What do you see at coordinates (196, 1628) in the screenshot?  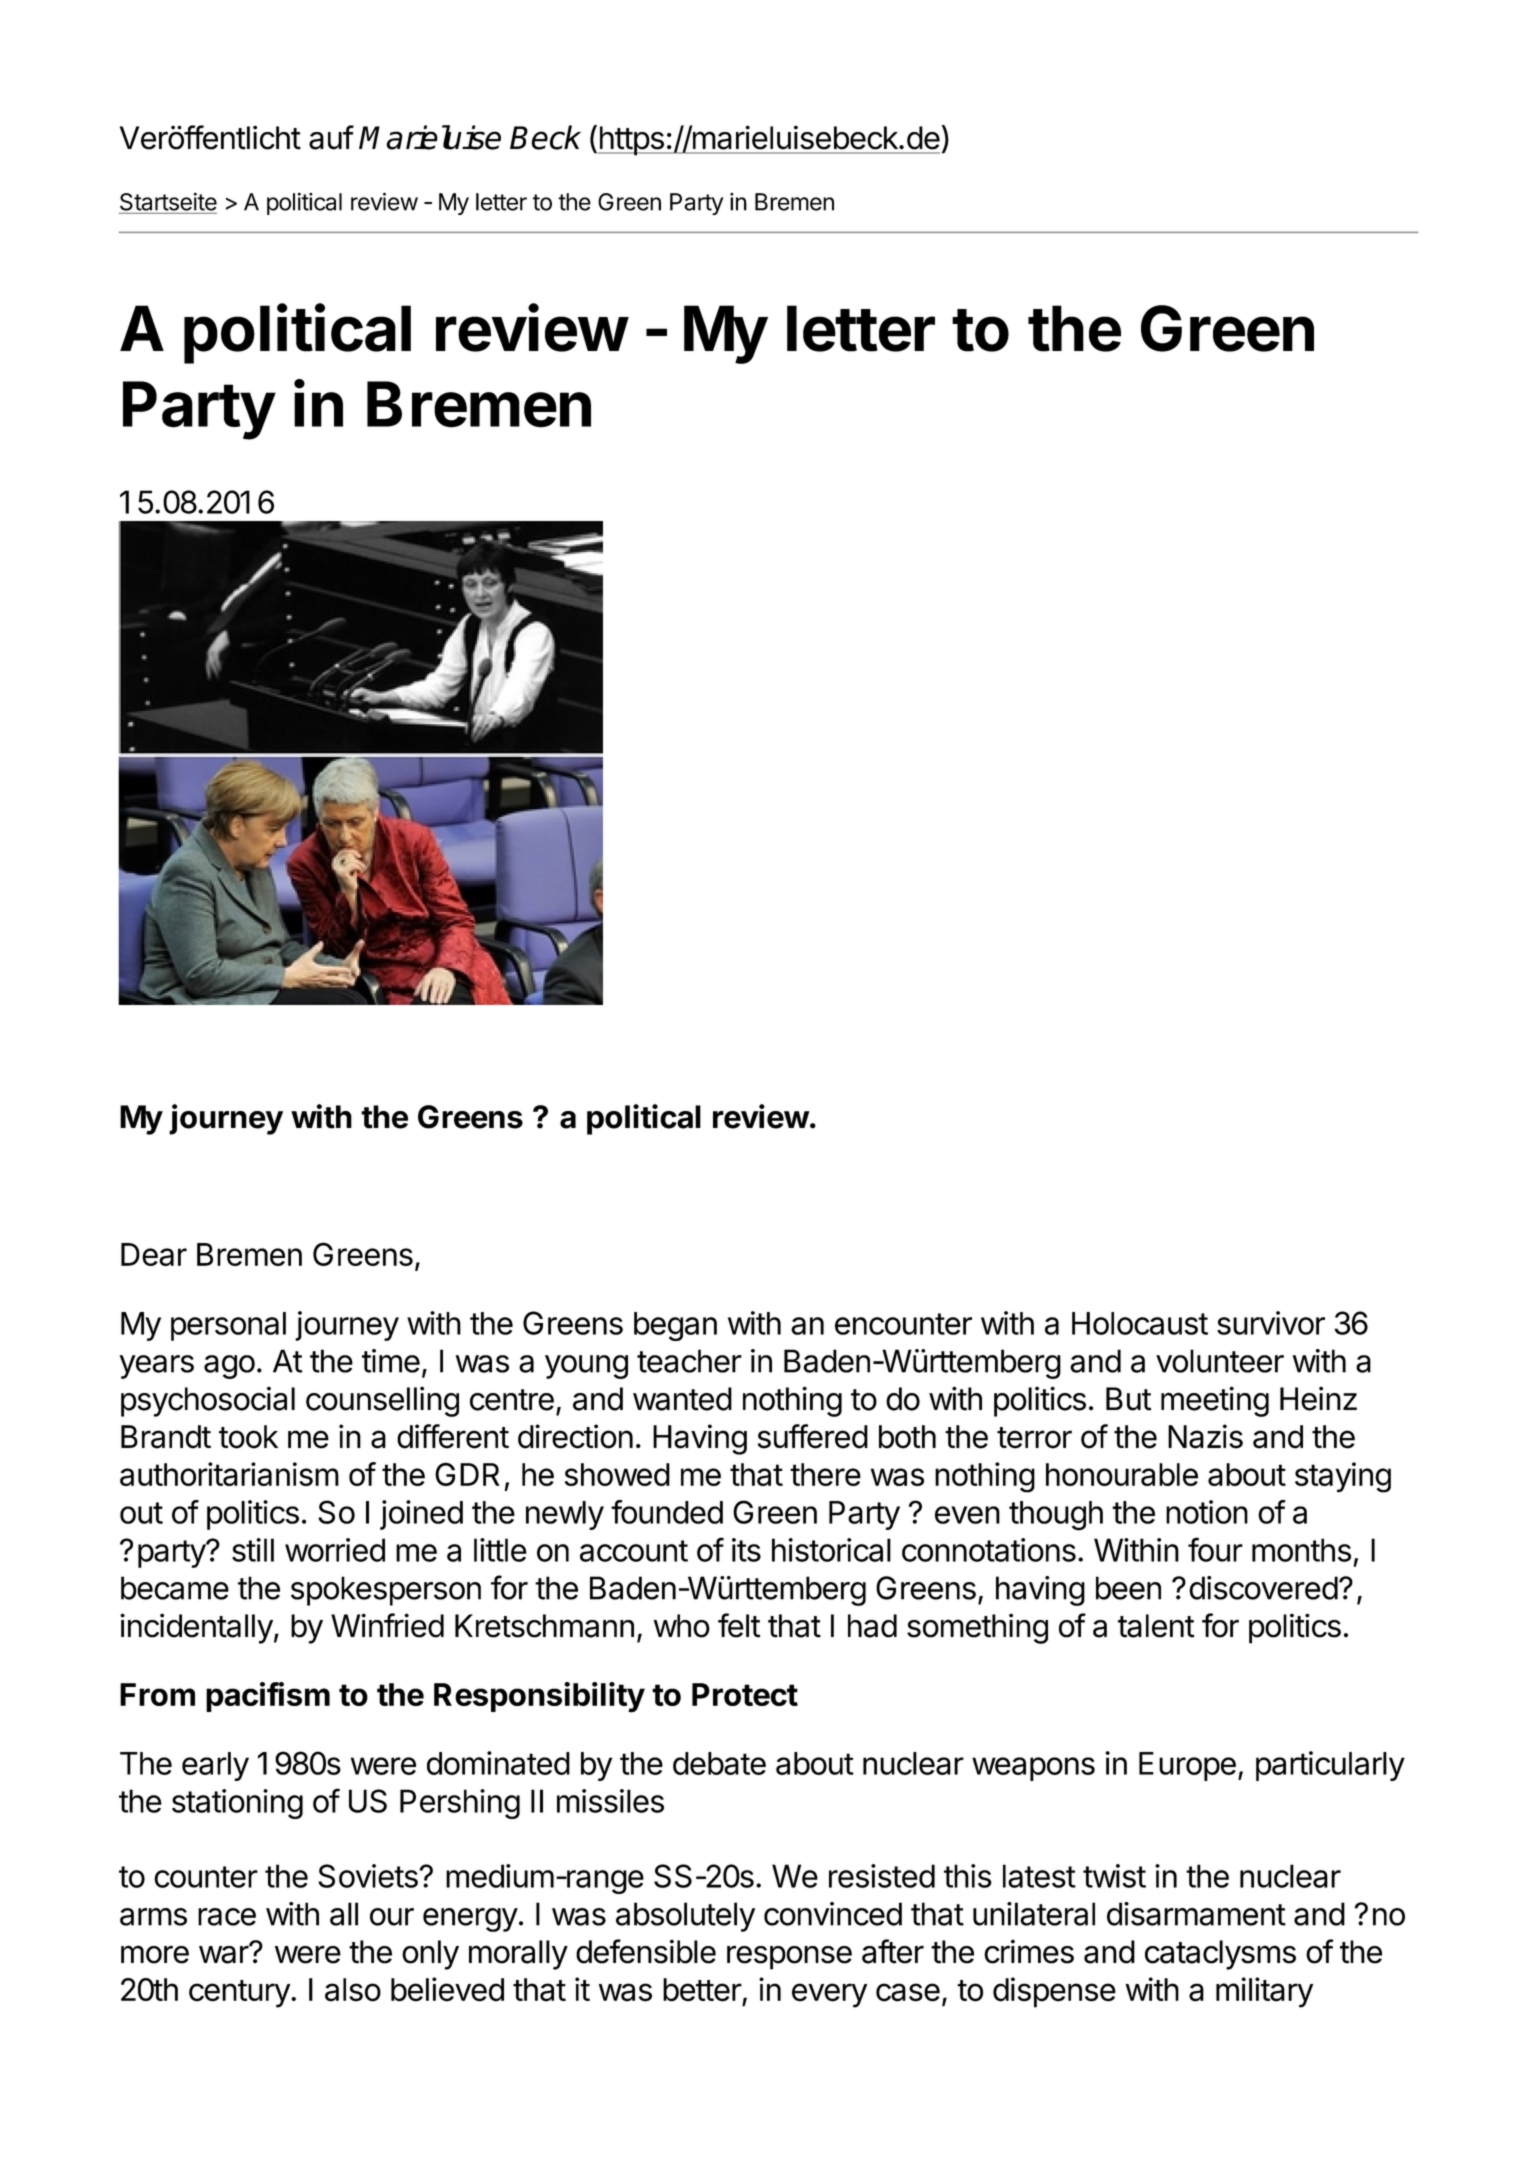 I see `incidentally` at bounding box center [196, 1628].
